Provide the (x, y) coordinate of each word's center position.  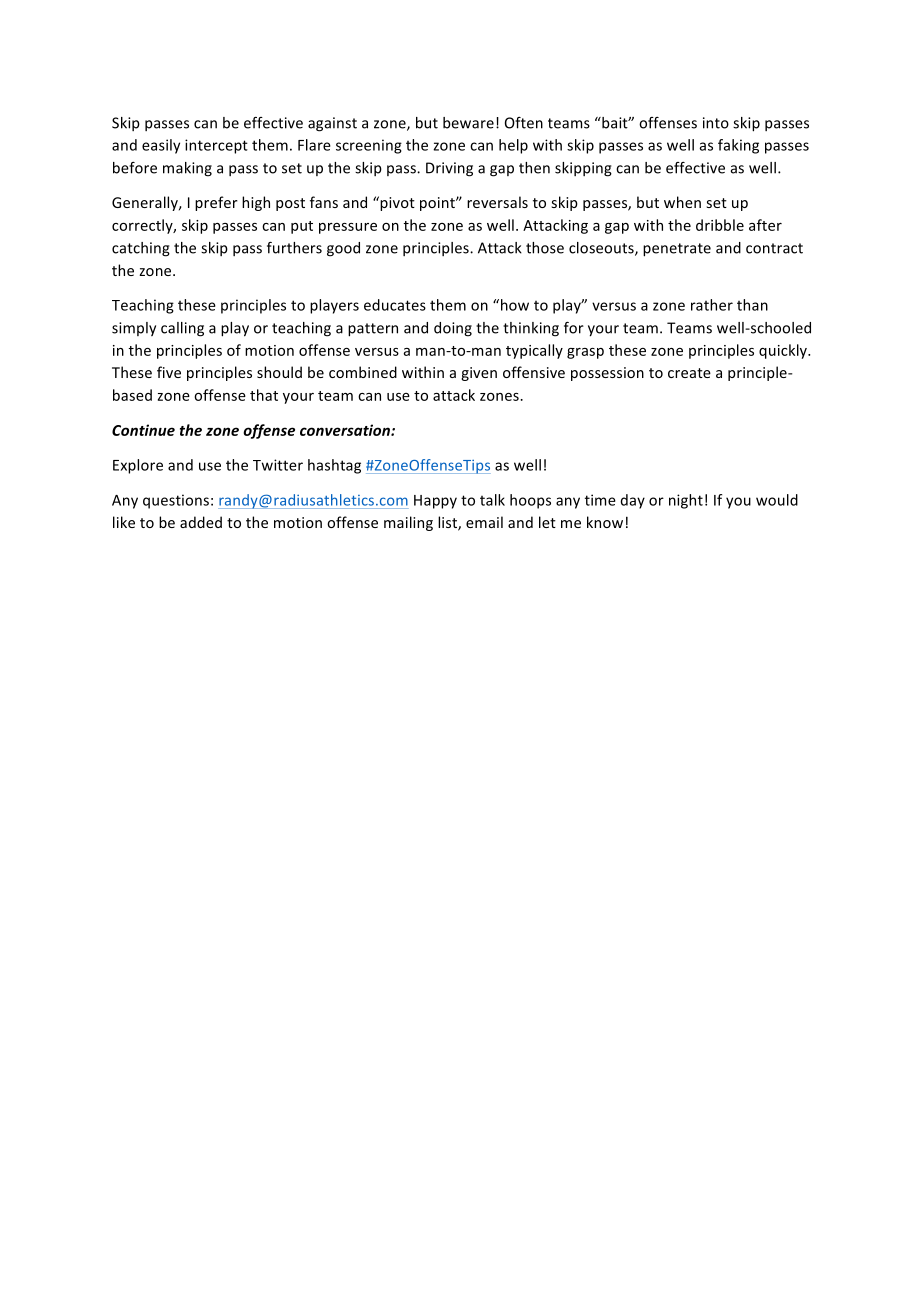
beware (468, 123)
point (438, 204)
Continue (143, 430)
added (201, 522)
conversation (346, 430)
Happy (435, 502)
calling (182, 329)
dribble (720, 225)
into (716, 123)
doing (453, 329)
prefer (216, 203)
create (689, 373)
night (686, 501)
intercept (216, 146)
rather (712, 305)
